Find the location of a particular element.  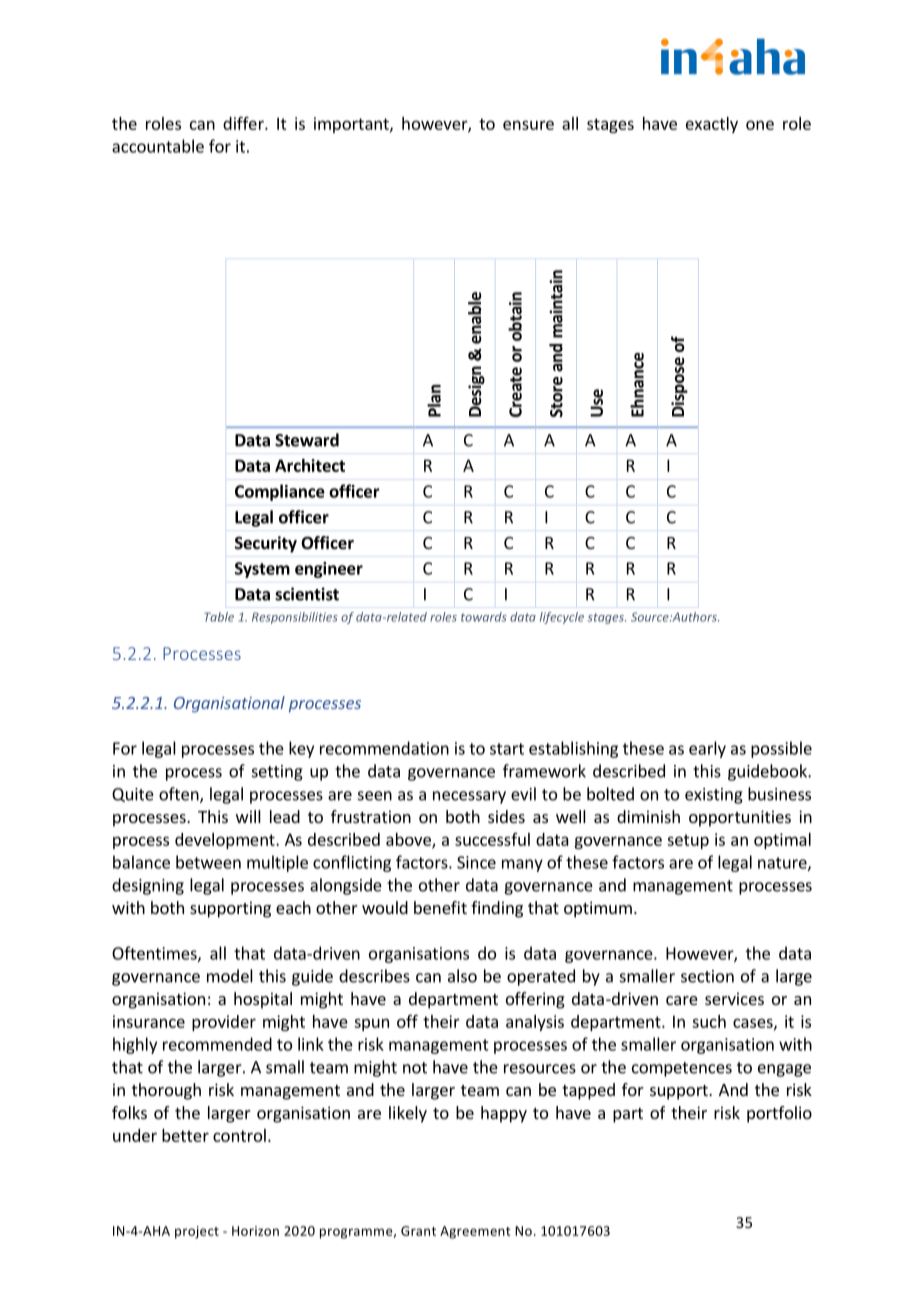

exactly is located at coordinates (712, 125).
